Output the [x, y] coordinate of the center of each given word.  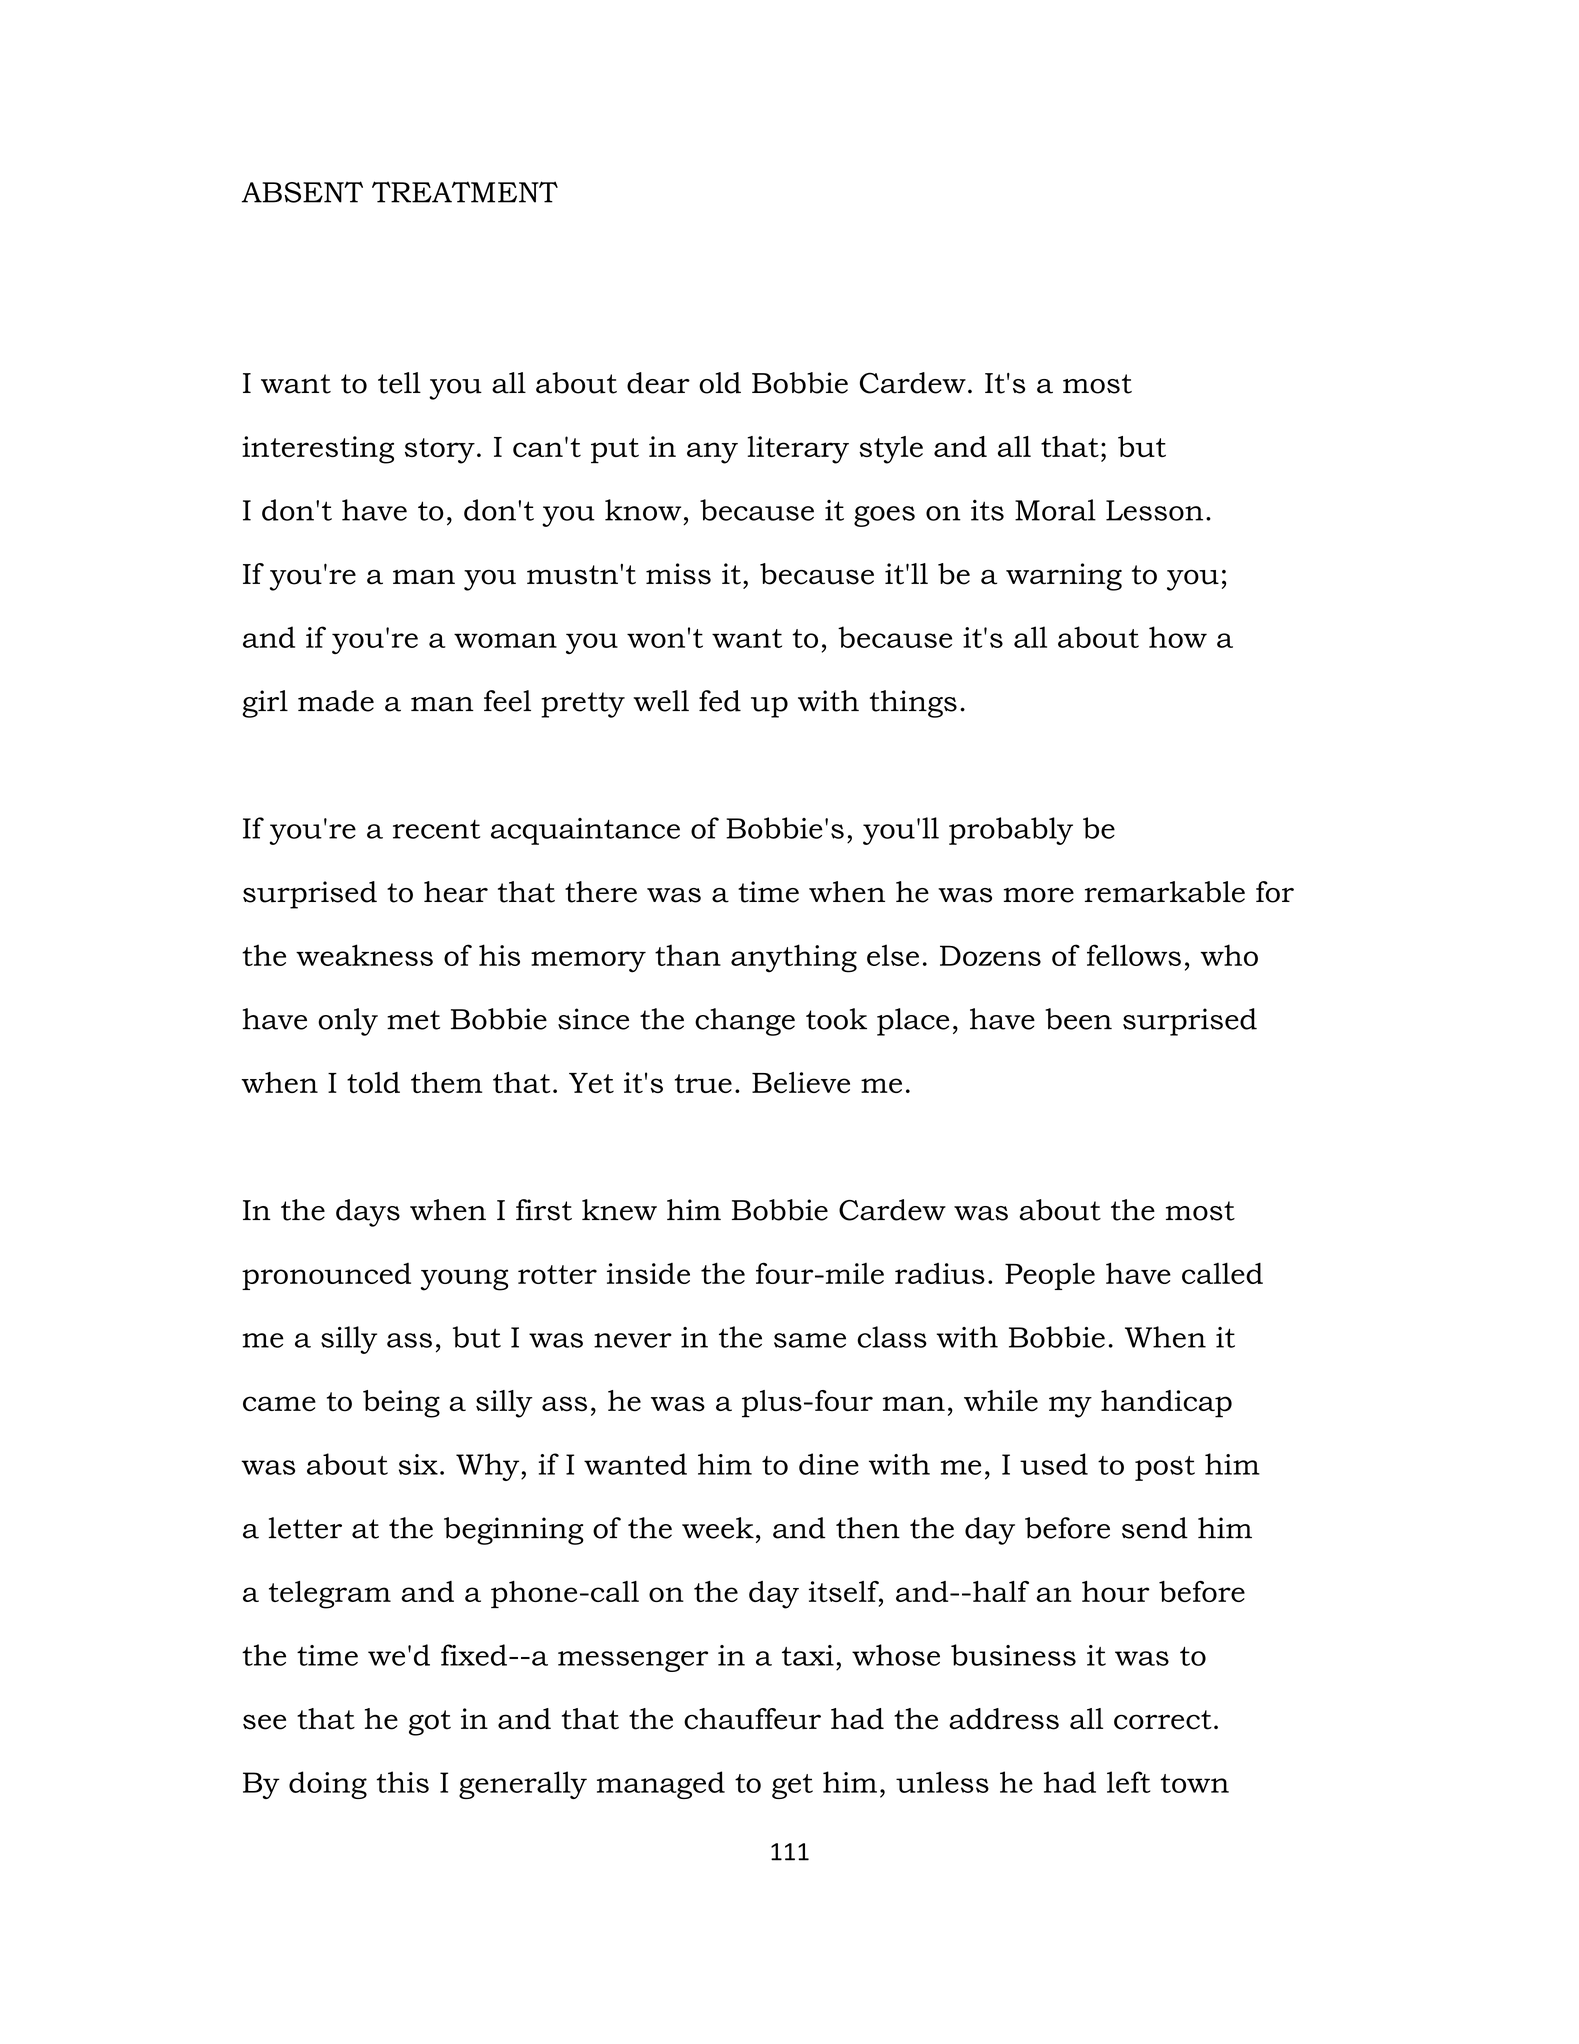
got [430, 1723]
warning [1064, 577]
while [1001, 1401]
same [810, 1340]
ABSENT [302, 192]
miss [678, 574]
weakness [364, 955]
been [1078, 1019]
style [891, 450]
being [401, 1404]
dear [658, 383]
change [745, 1022]
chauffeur [752, 1719]
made [336, 701]
